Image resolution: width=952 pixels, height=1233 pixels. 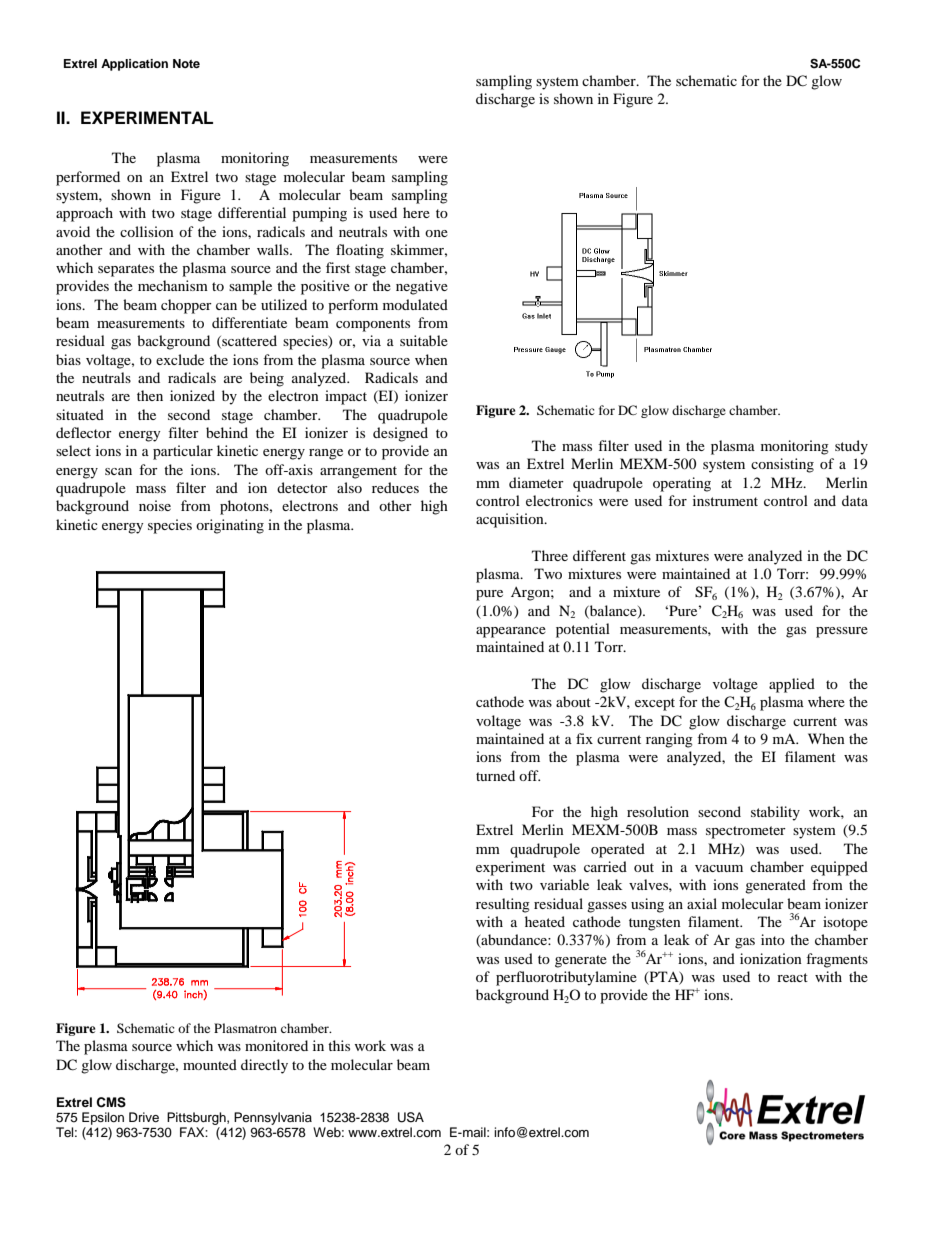 What do you see at coordinates (400, 434) in the screenshot?
I see `designed` at bounding box center [400, 434].
